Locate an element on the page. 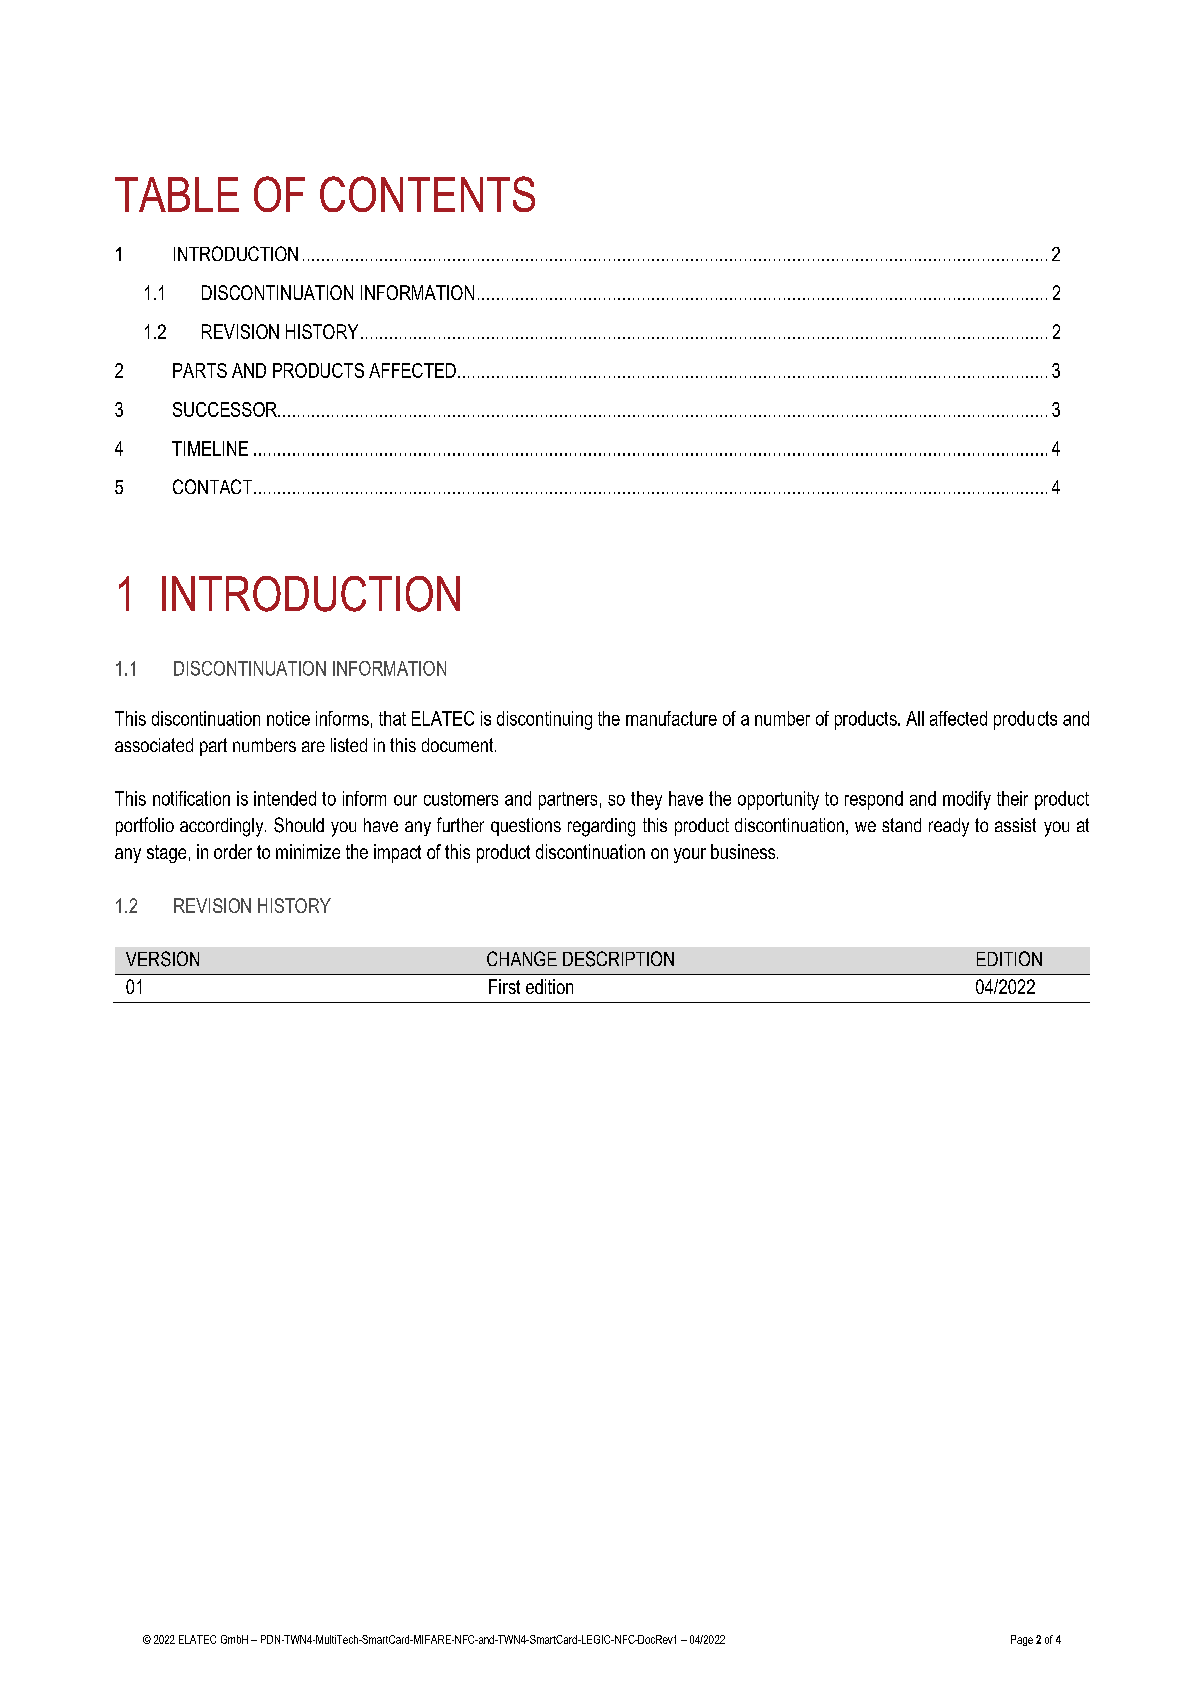 The image size is (1204, 1703). First is located at coordinates (504, 986).
